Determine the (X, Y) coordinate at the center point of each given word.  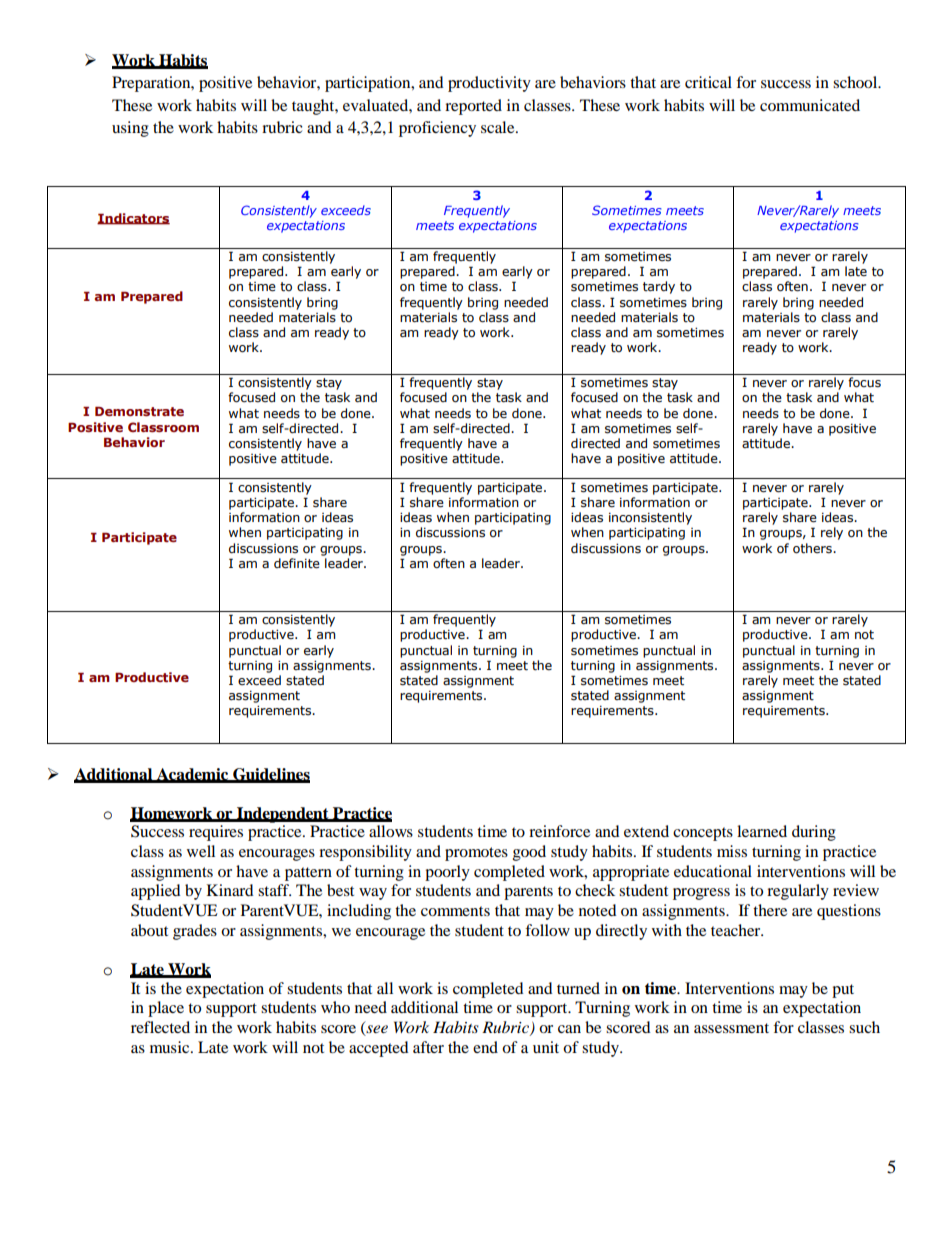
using (130, 129)
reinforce (559, 831)
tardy (659, 287)
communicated (810, 105)
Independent (283, 815)
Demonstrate (139, 411)
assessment (731, 1028)
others (813, 548)
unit (546, 1047)
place (166, 1009)
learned (762, 831)
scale (499, 127)
